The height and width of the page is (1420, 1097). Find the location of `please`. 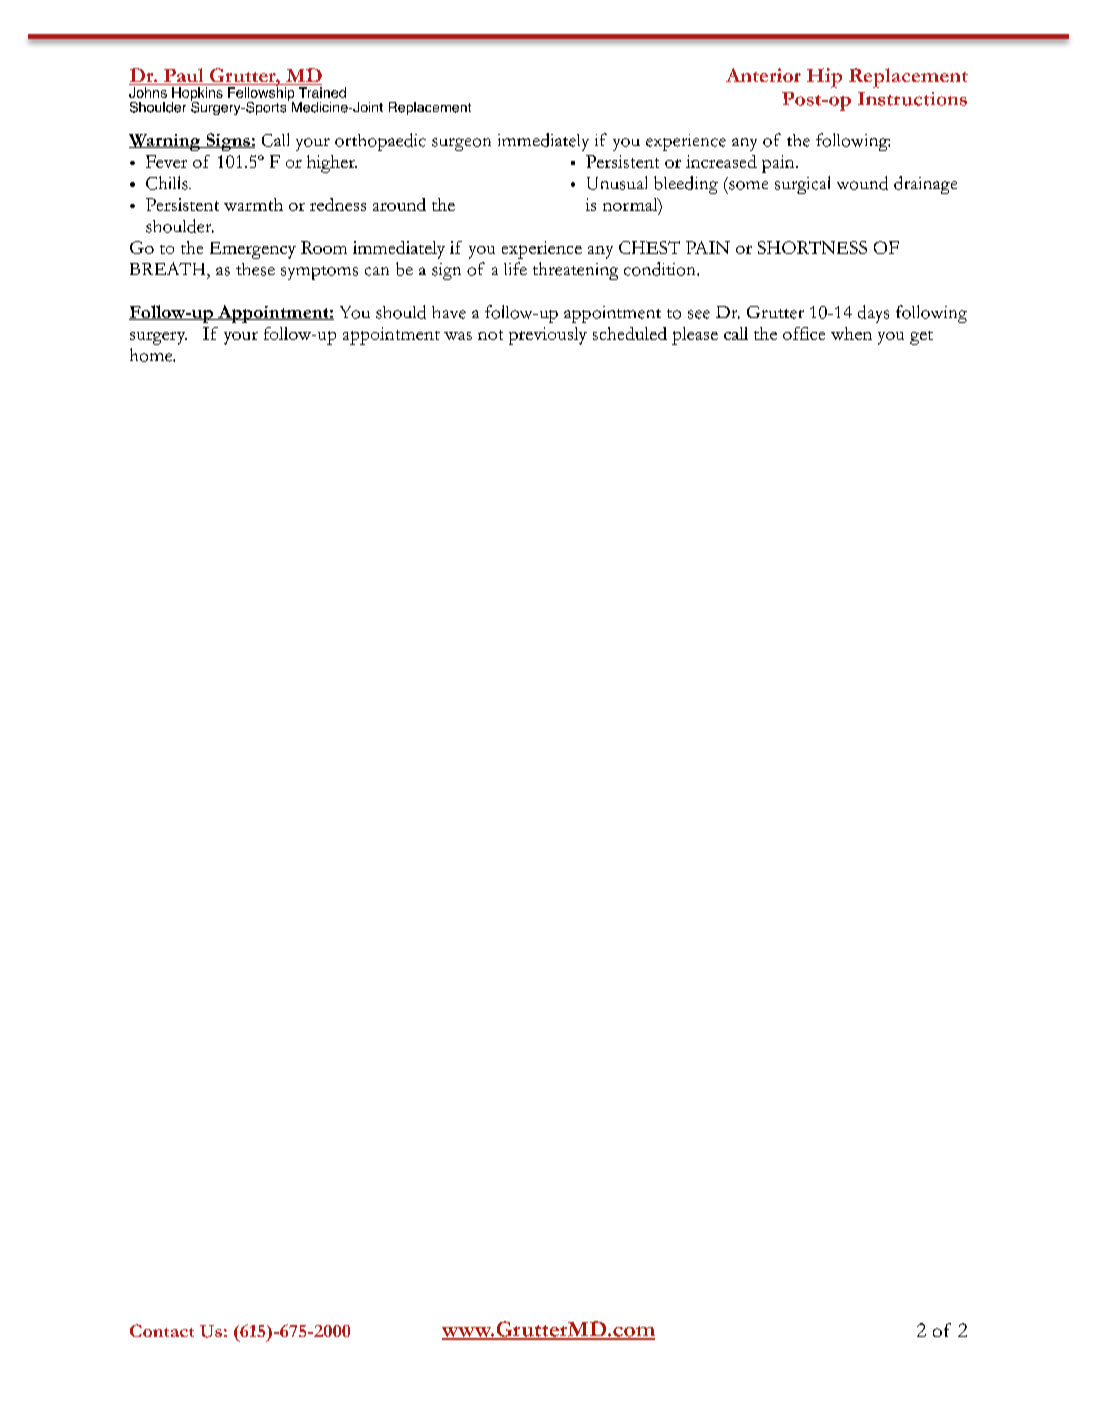

please is located at coordinates (695, 336).
